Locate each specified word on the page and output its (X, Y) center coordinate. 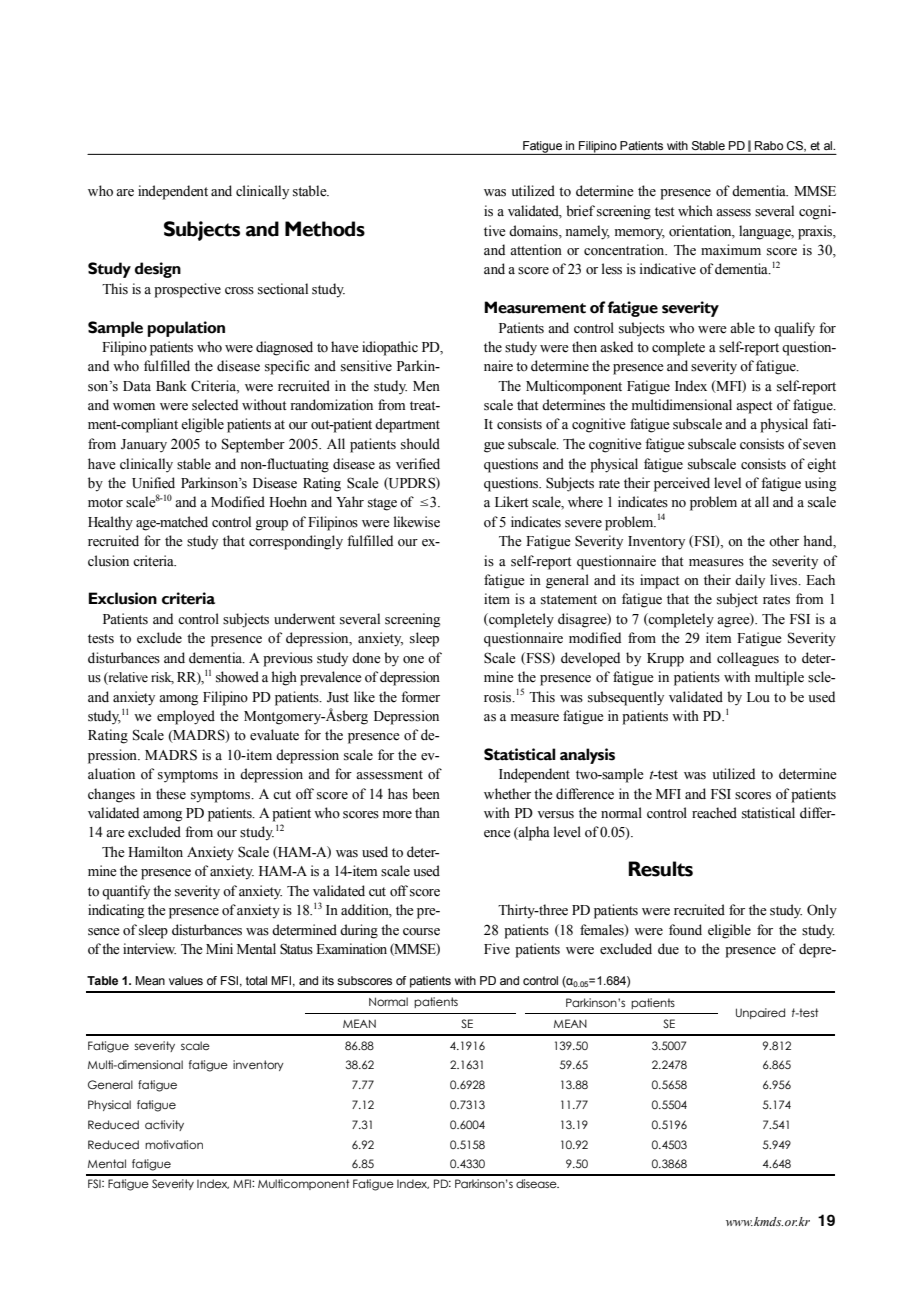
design (158, 270)
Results (660, 869)
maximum (731, 249)
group (271, 525)
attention (536, 250)
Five (497, 949)
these (171, 794)
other (784, 541)
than (427, 812)
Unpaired (760, 1013)
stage (382, 504)
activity (164, 1125)
